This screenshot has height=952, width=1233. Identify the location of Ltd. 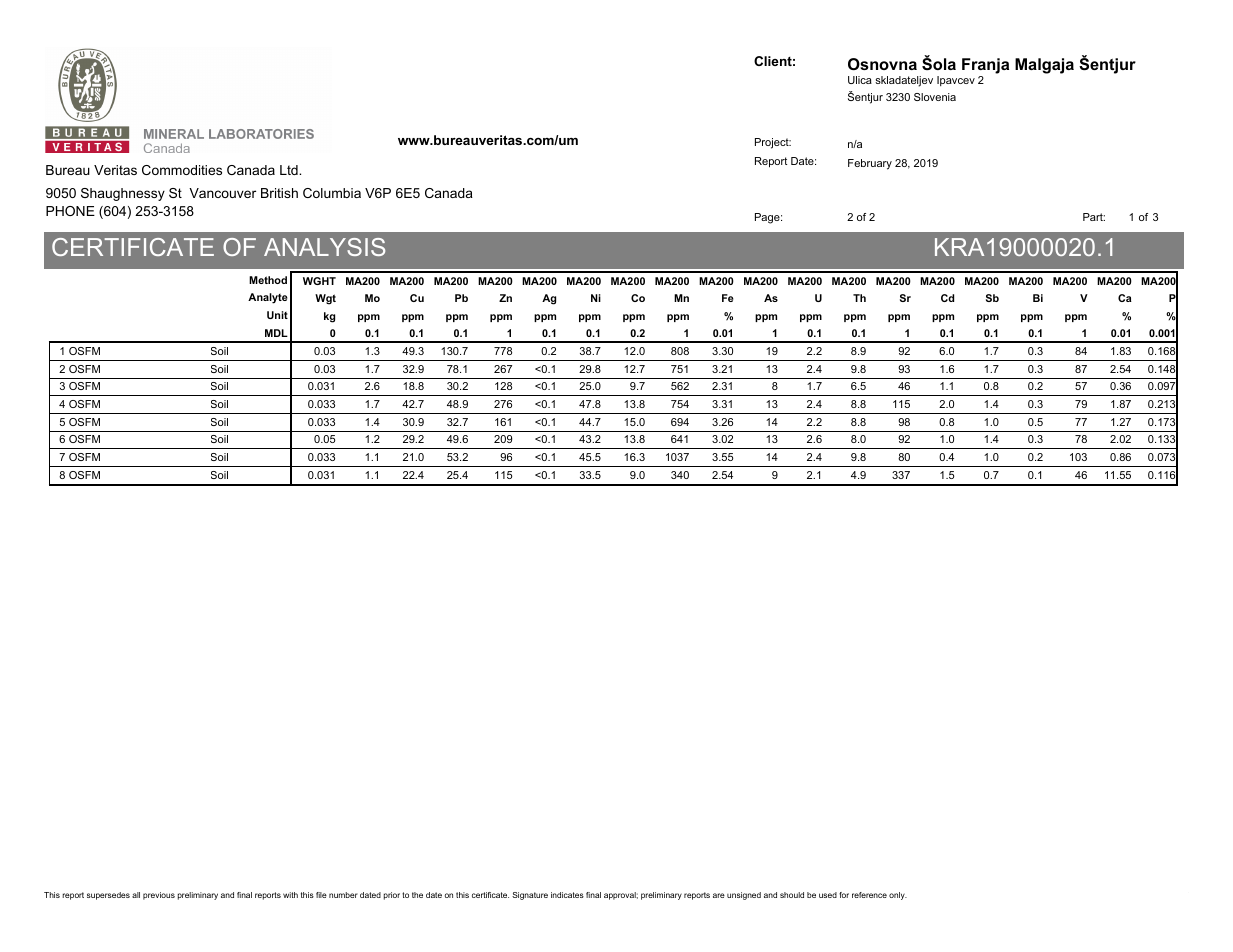
(290, 170).
